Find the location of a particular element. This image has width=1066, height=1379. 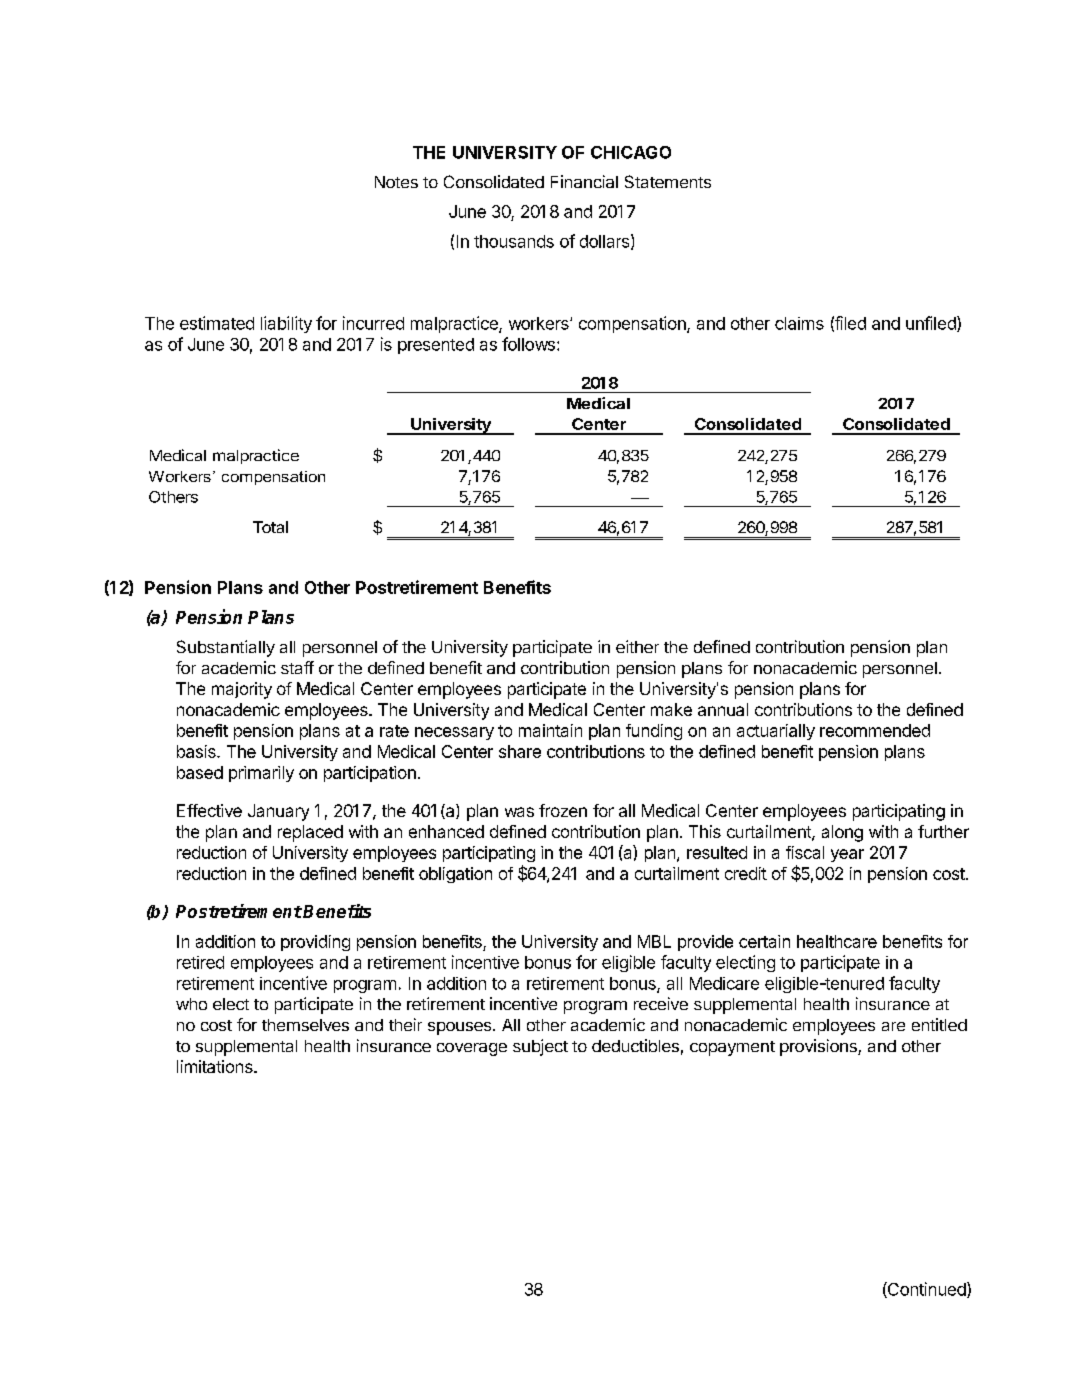

Notes is located at coordinates (396, 182).
